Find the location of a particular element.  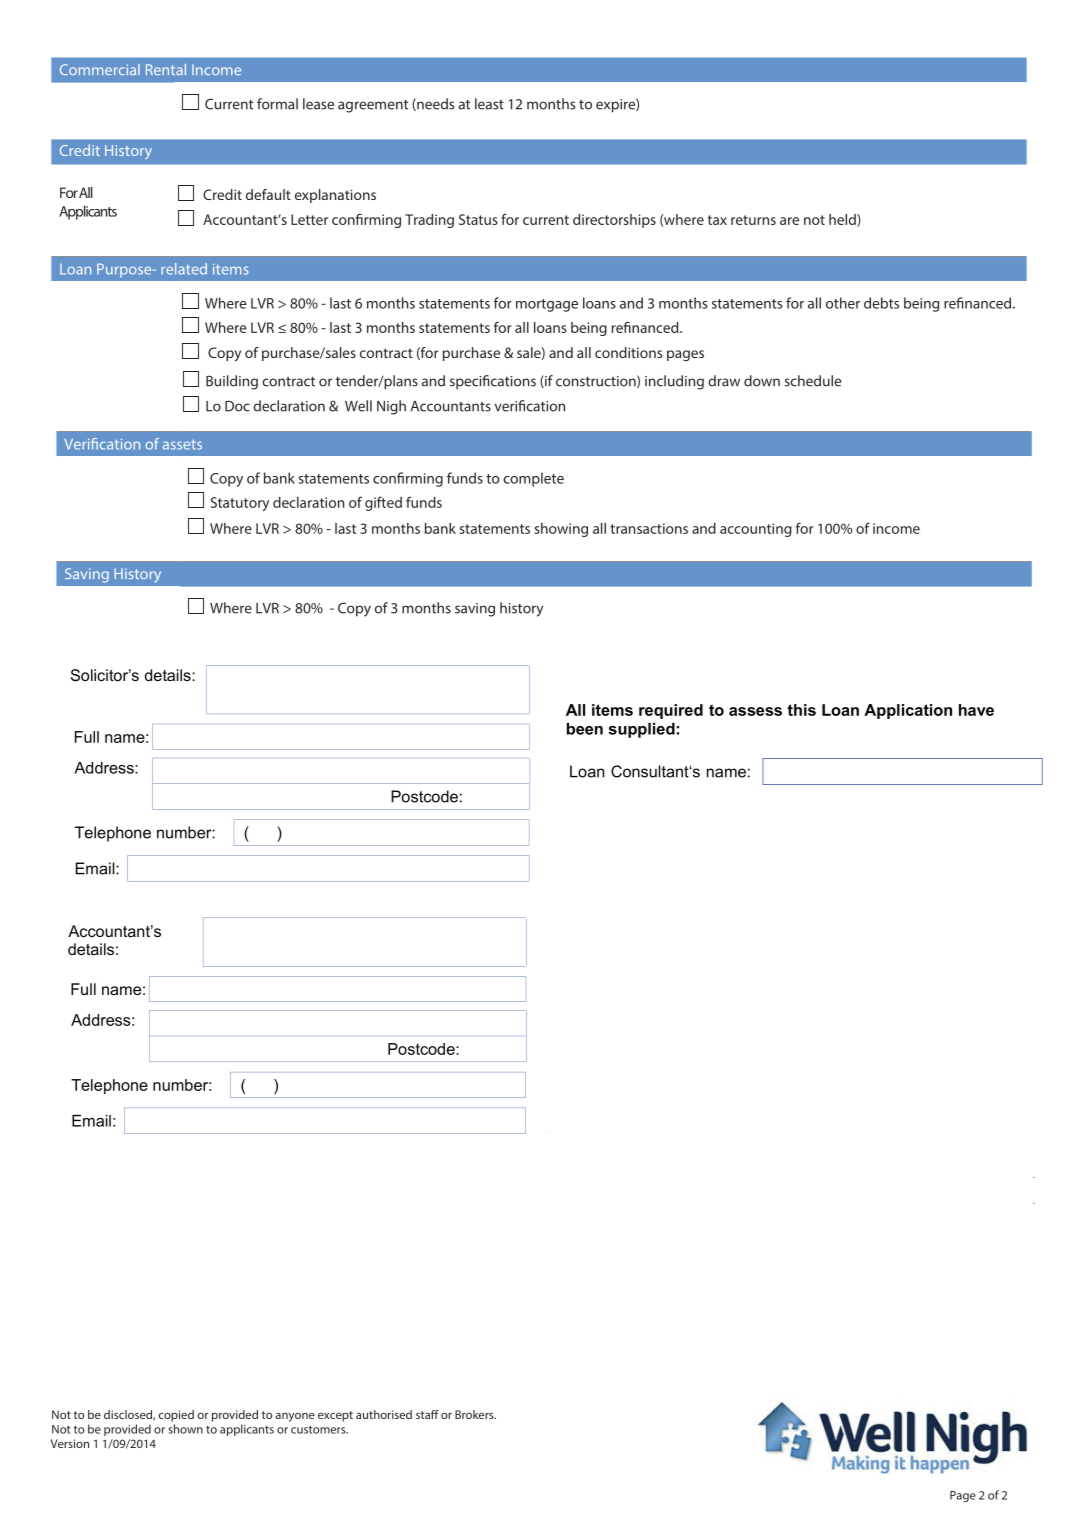

last is located at coordinates (345, 528).
